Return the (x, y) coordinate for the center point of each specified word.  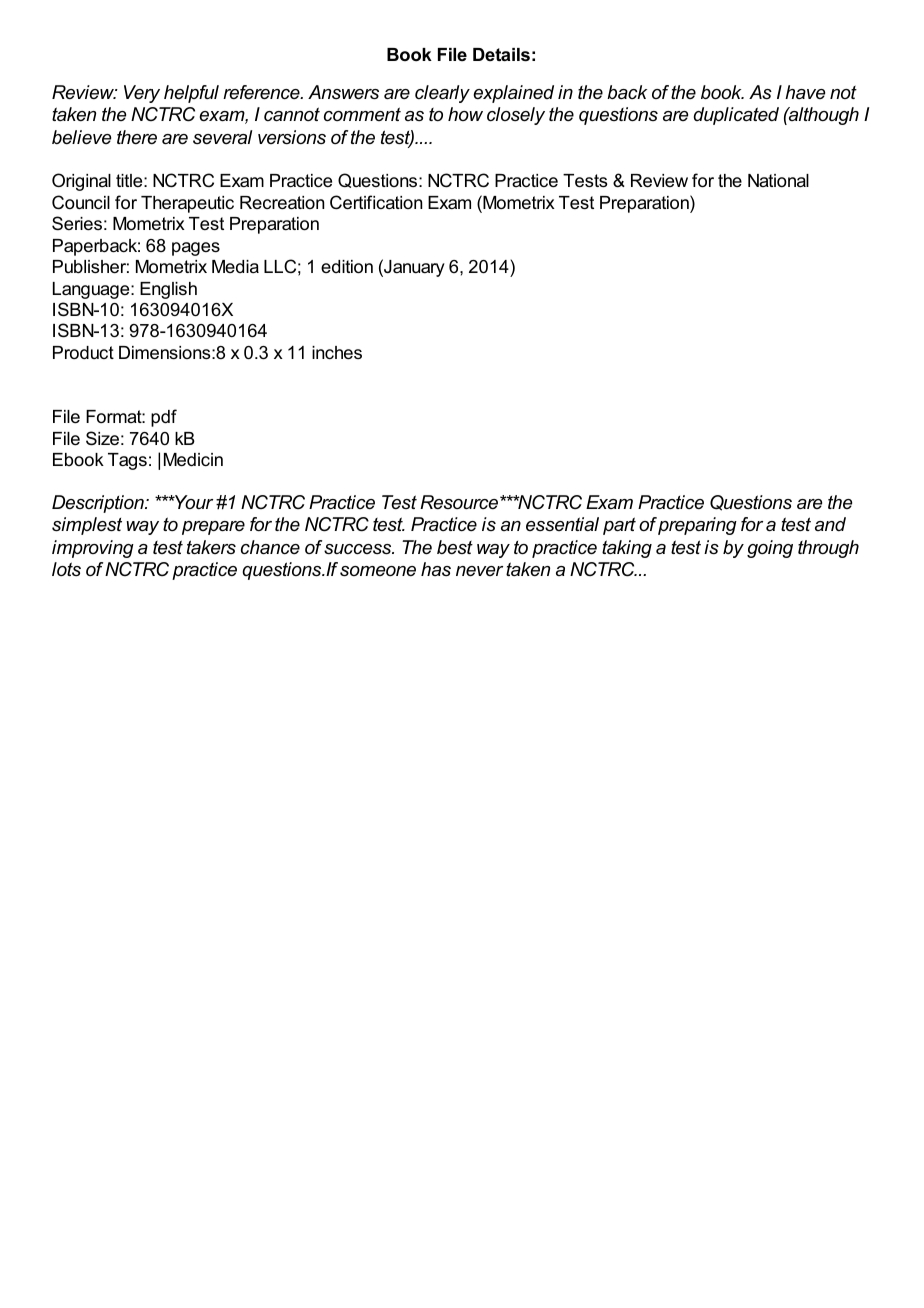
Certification (376, 202)
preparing (697, 526)
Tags (127, 461)
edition (347, 267)
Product (83, 352)
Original (81, 182)
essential (562, 524)
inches (337, 353)
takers (211, 547)
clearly (442, 94)
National (778, 180)
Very (142, 94)
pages (196, 249)
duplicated (736, 116)
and (830, 524)
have (805, 92)
